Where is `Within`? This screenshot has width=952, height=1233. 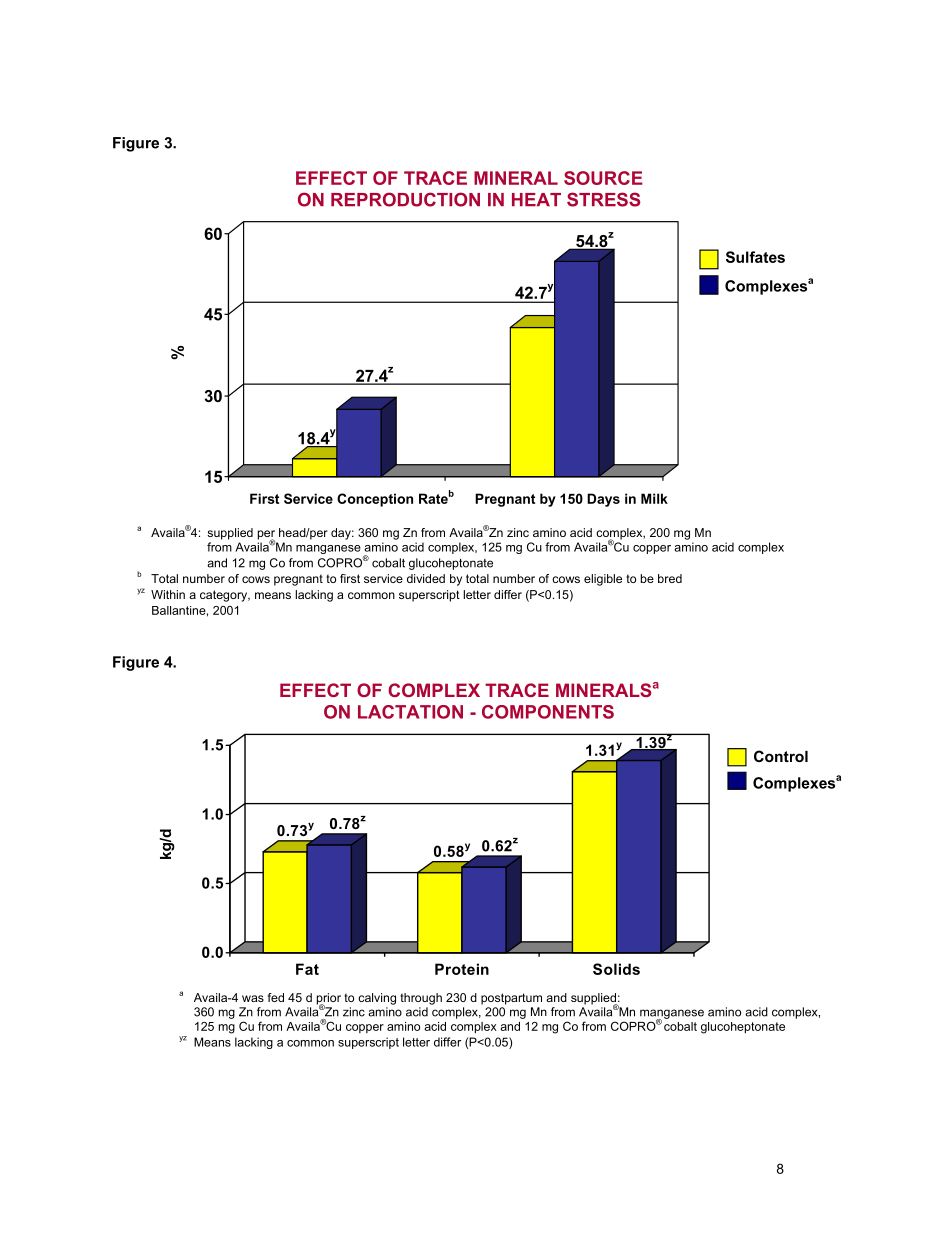 Within is located at coordinates (168, 594).
